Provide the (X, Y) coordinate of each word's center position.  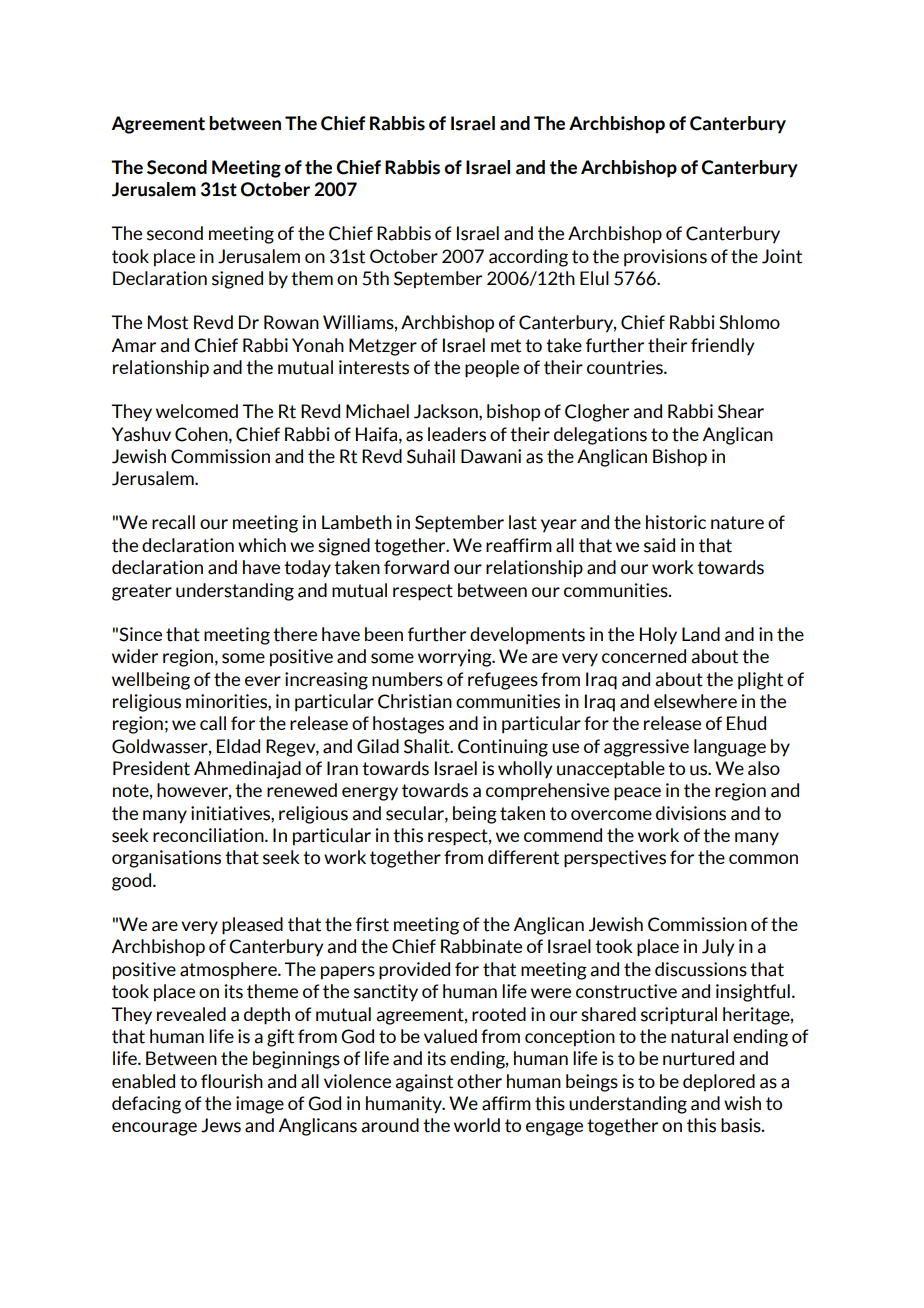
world (477, 1125)
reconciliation (209, 835)
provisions (665, 258)
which (262, 545)
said (659, 545)
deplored (719, 1083)
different (523, 857)
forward (416, 567)
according (528, 258)
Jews (221, 1125)
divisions (691, 813)
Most (168, 322)
